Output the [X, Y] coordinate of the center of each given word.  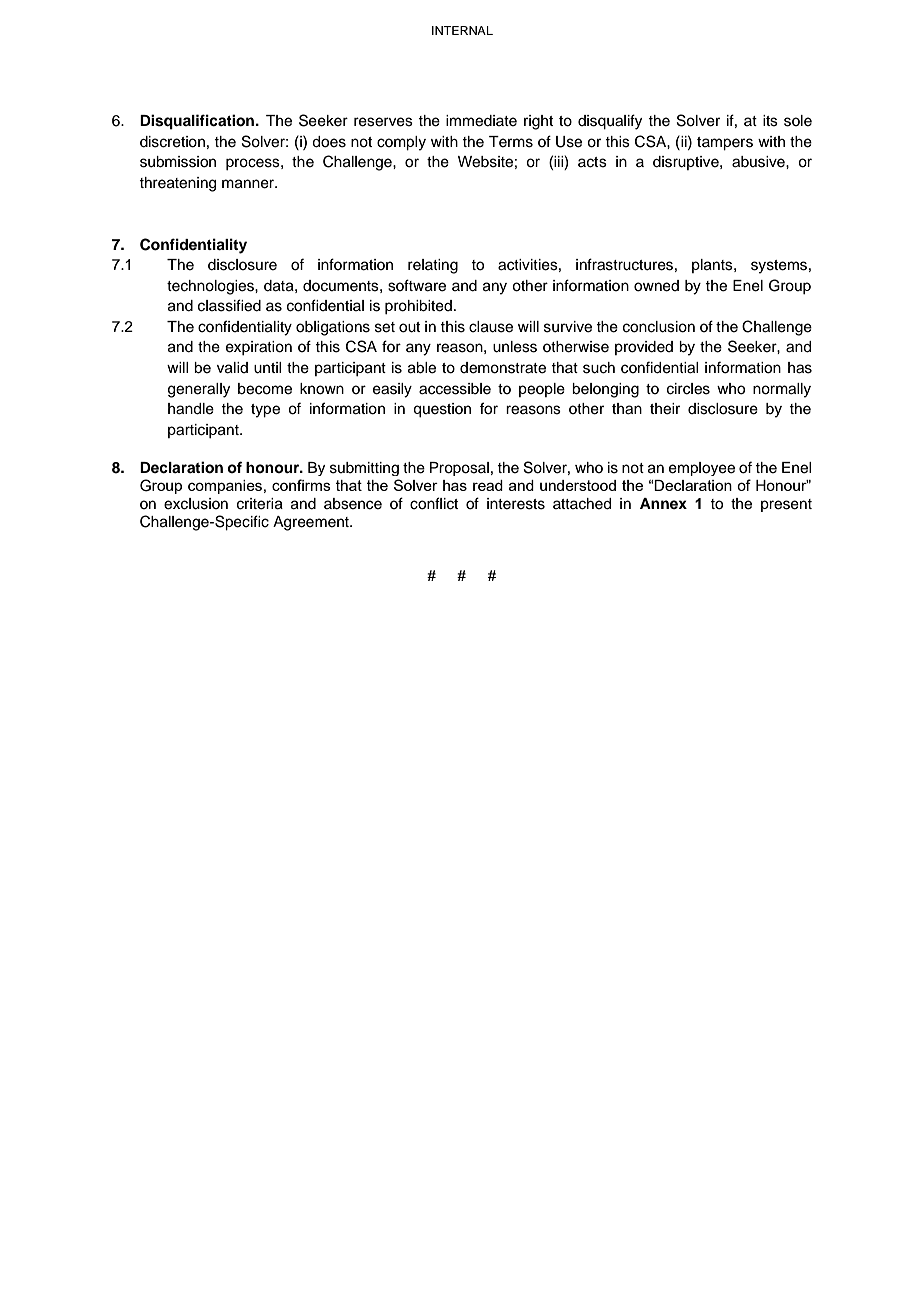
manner [249, 184]
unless [515, 347]
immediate [481, 121]
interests [516, 504]
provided [644, 348]
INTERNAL [462, 30]
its [770, 121]
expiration [259, 348]
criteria [260, 504]
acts [592, 162]
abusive [759, 162]
